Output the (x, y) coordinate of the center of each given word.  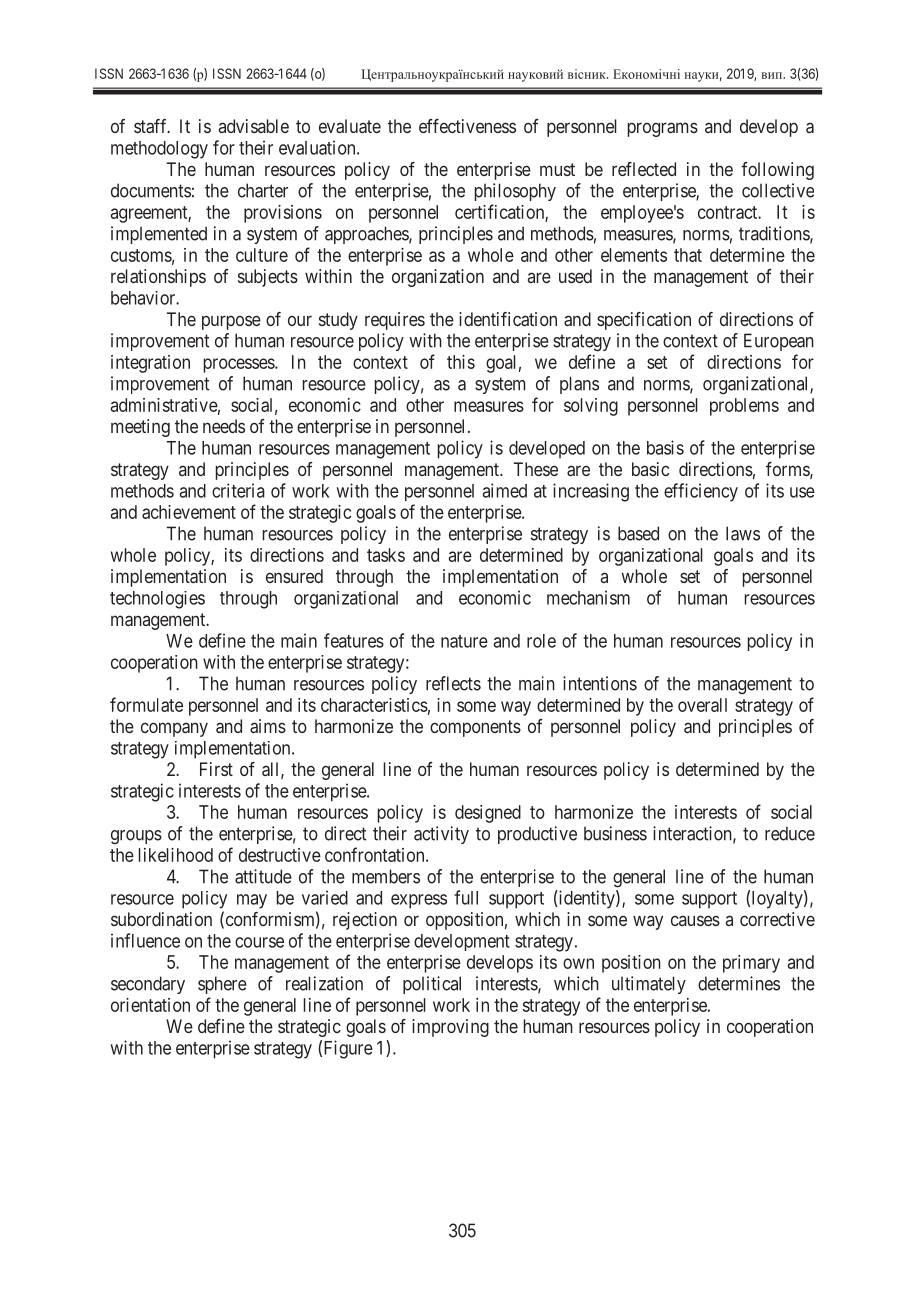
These (536, 469)
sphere (222, 985)
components (475, 728)
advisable (254, 126)
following (777, 171)
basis (665, 447)
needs (224, 426)
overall (702, 705)
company (174, 729)
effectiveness (467, 126)
